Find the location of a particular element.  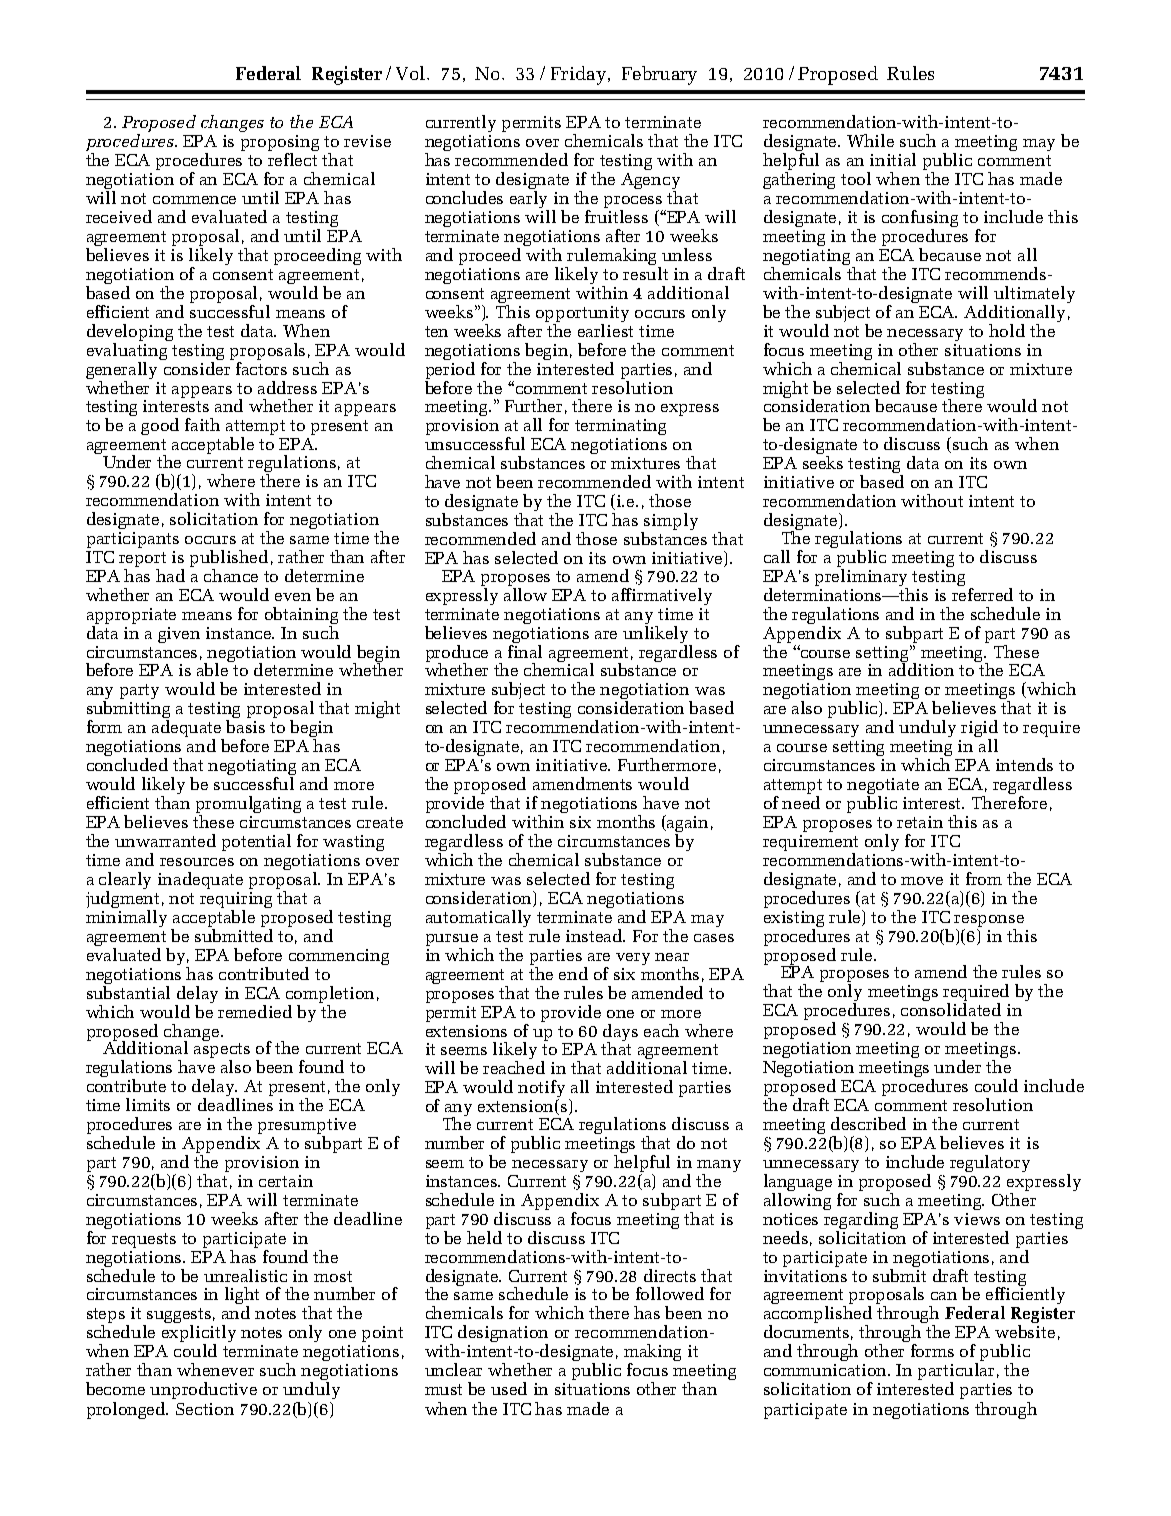

explicitly is located at coordinates (199, 1335).
